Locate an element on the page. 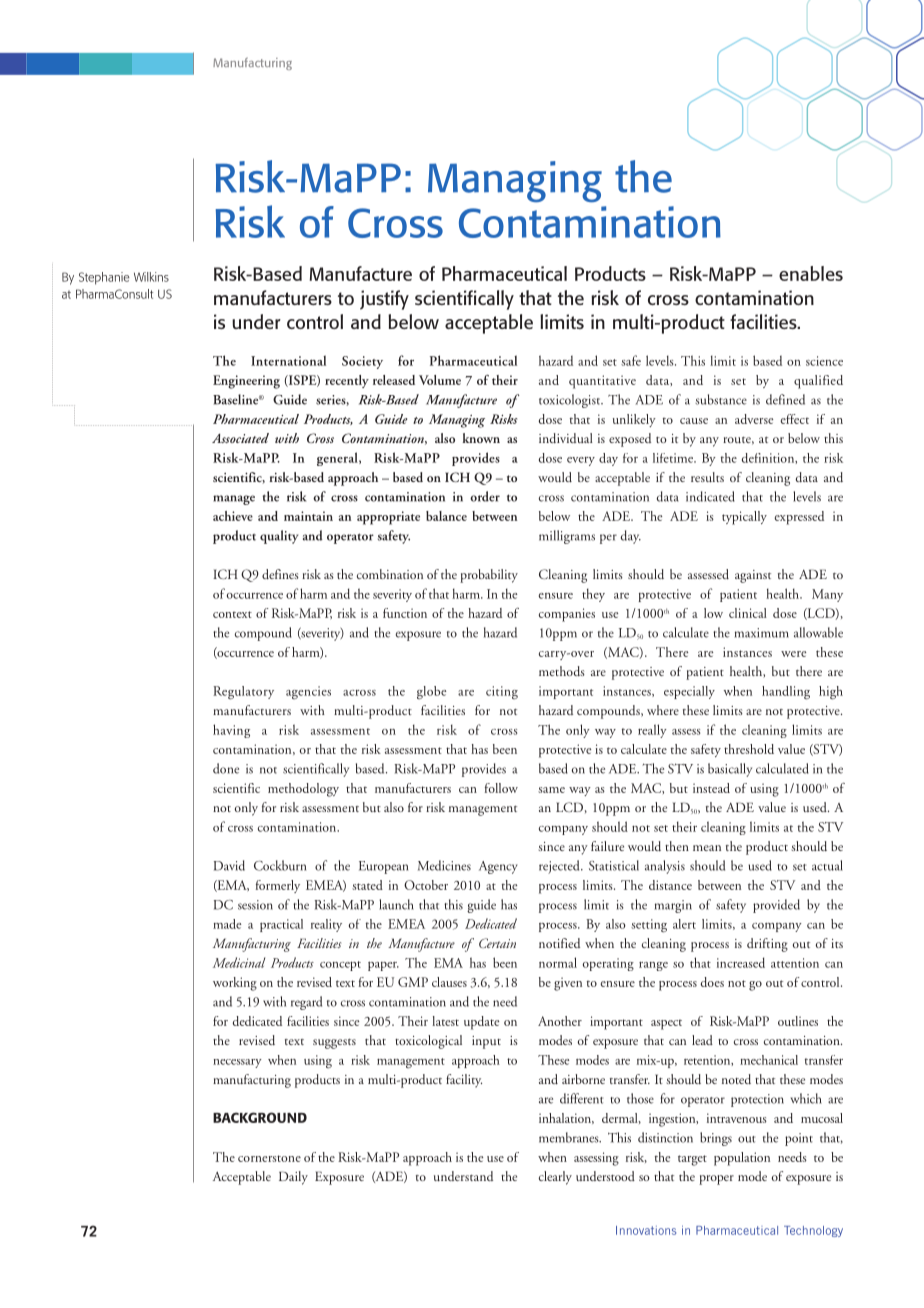 The height and width of the image is (1308, 924). proper is located at coordinates (716, 1180).
